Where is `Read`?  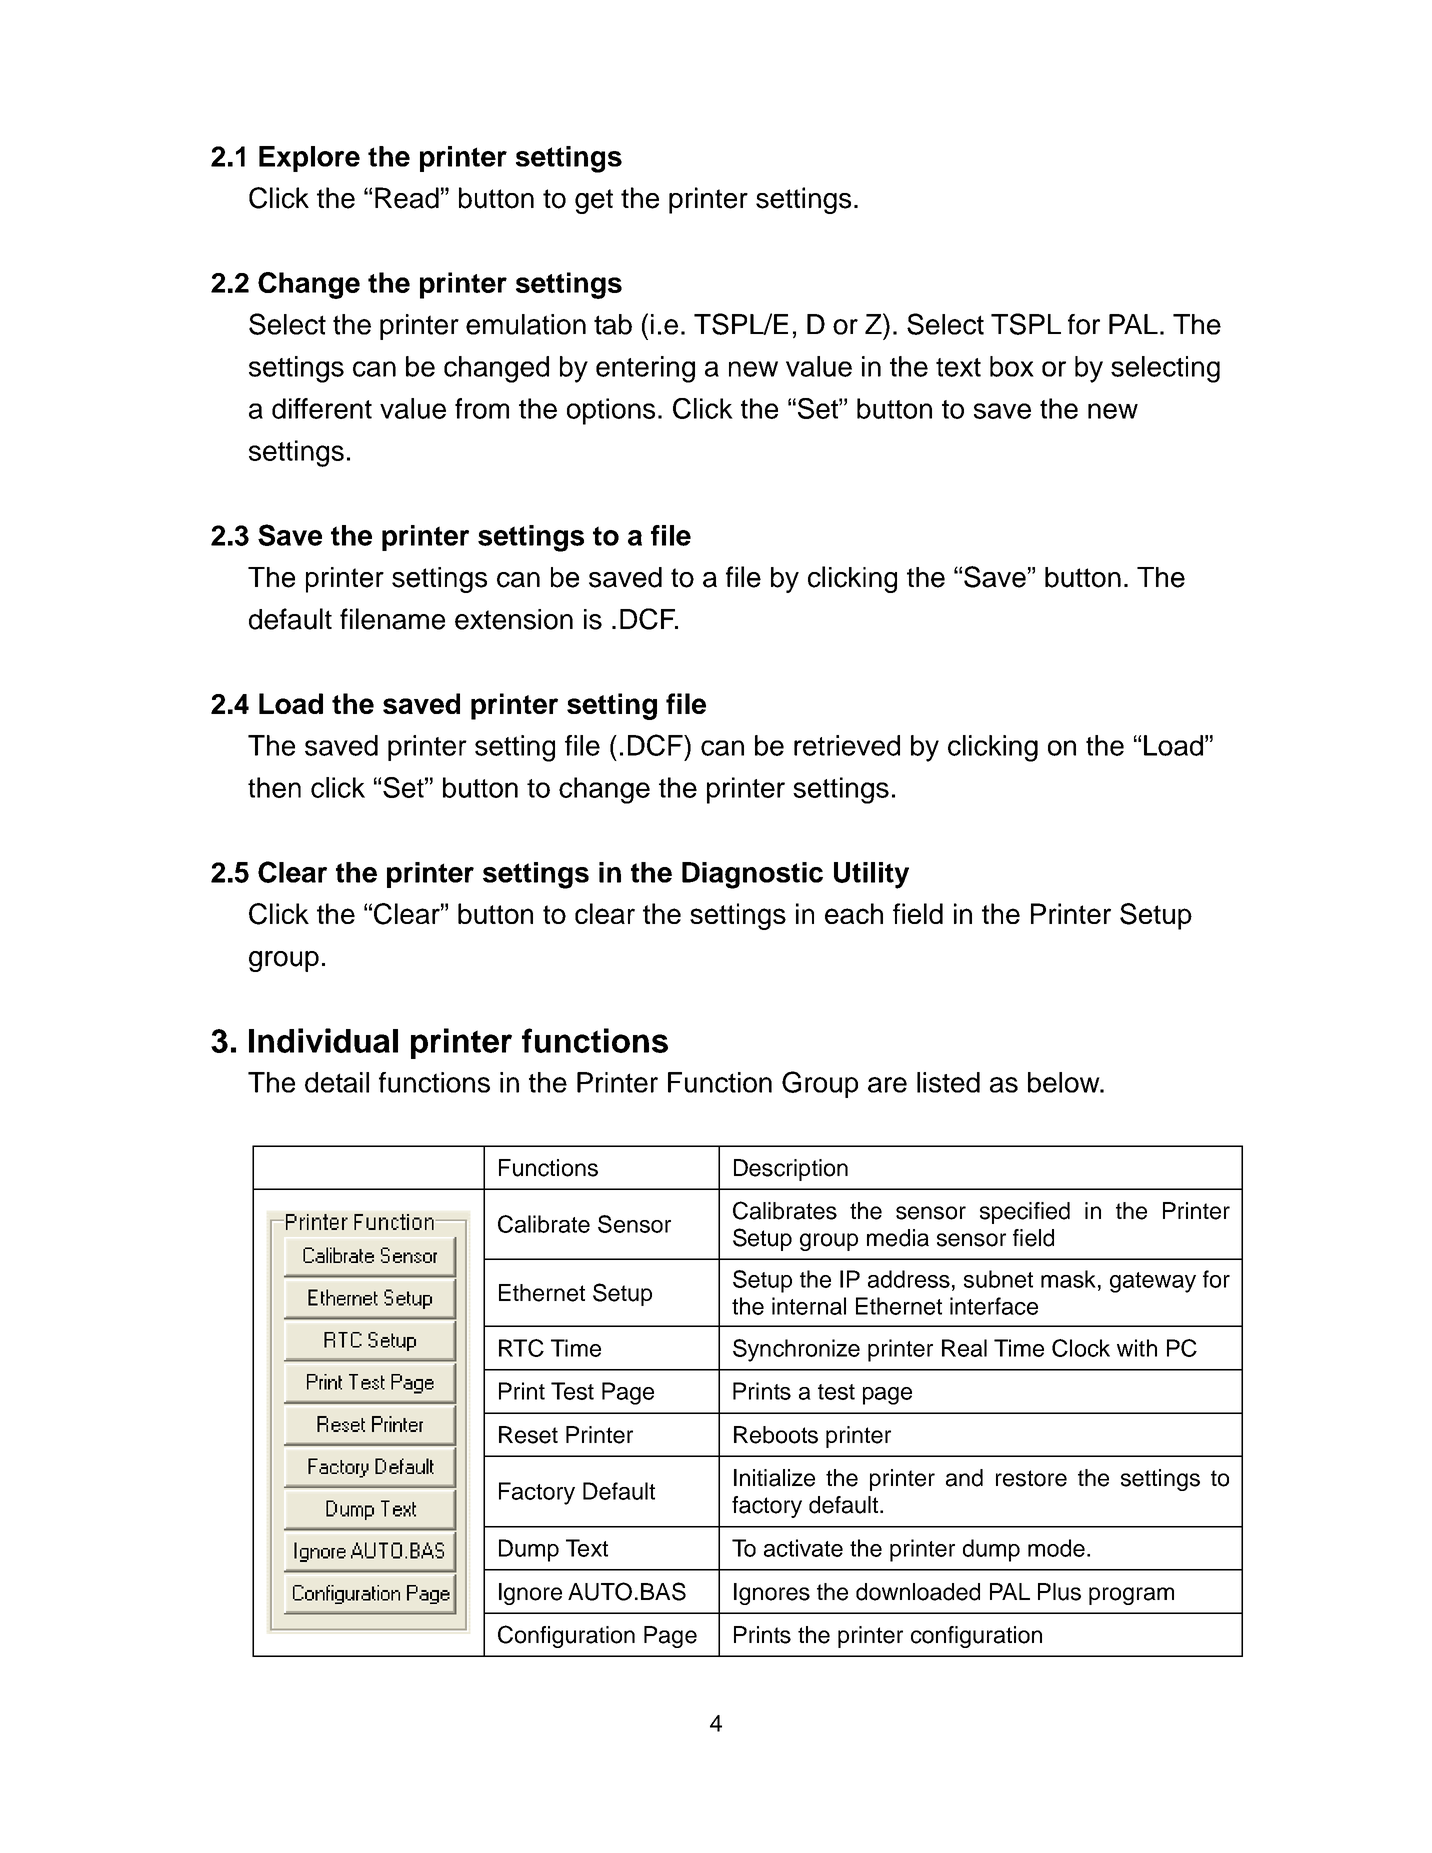
Read is located at coordinates (407, 198).
